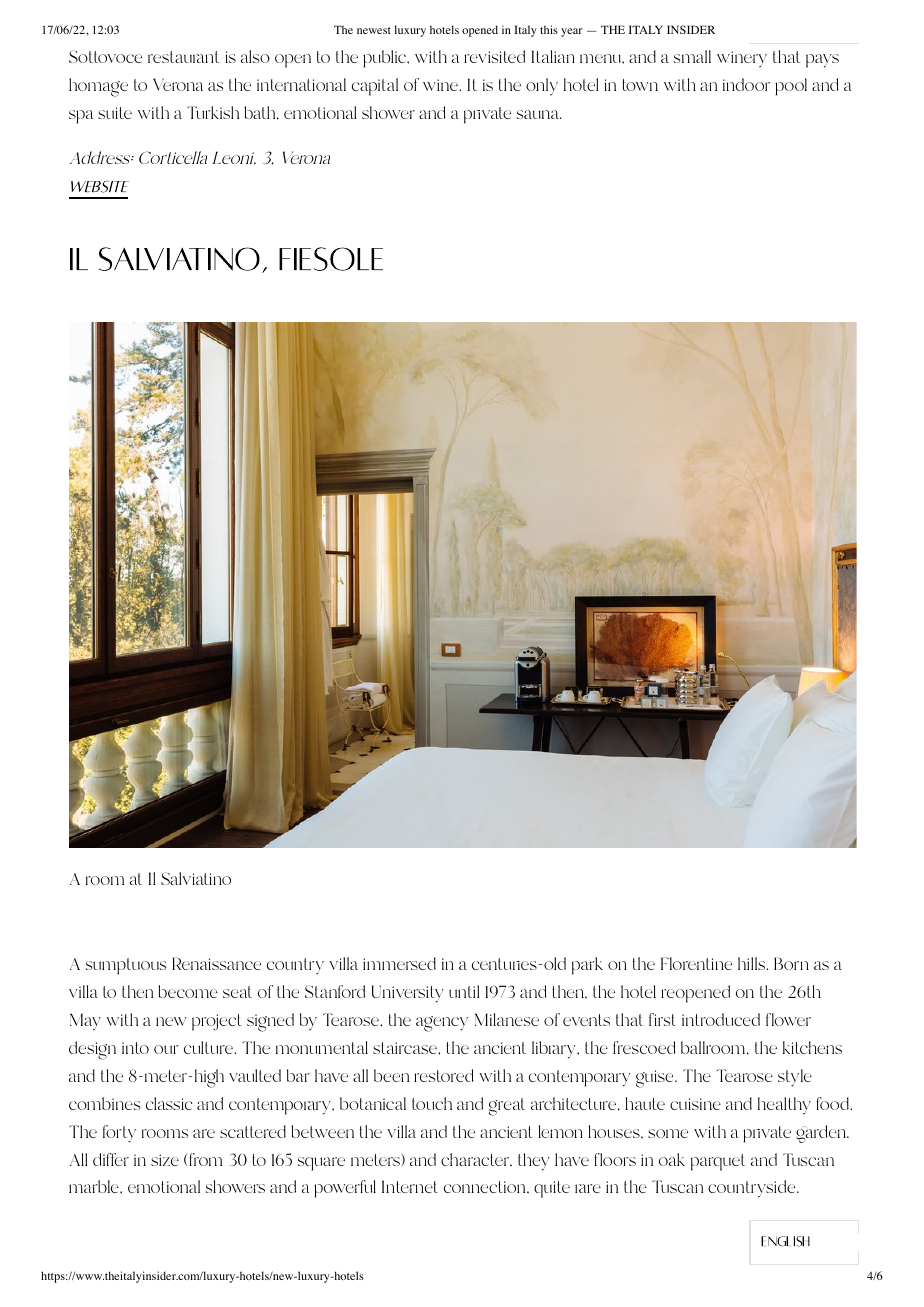 The width and height of the screenshot is (924, 1307). What do you see at coordinates (213, 112) in the screenshot?
I see `Turkish` at bounding box center [213, 112].
